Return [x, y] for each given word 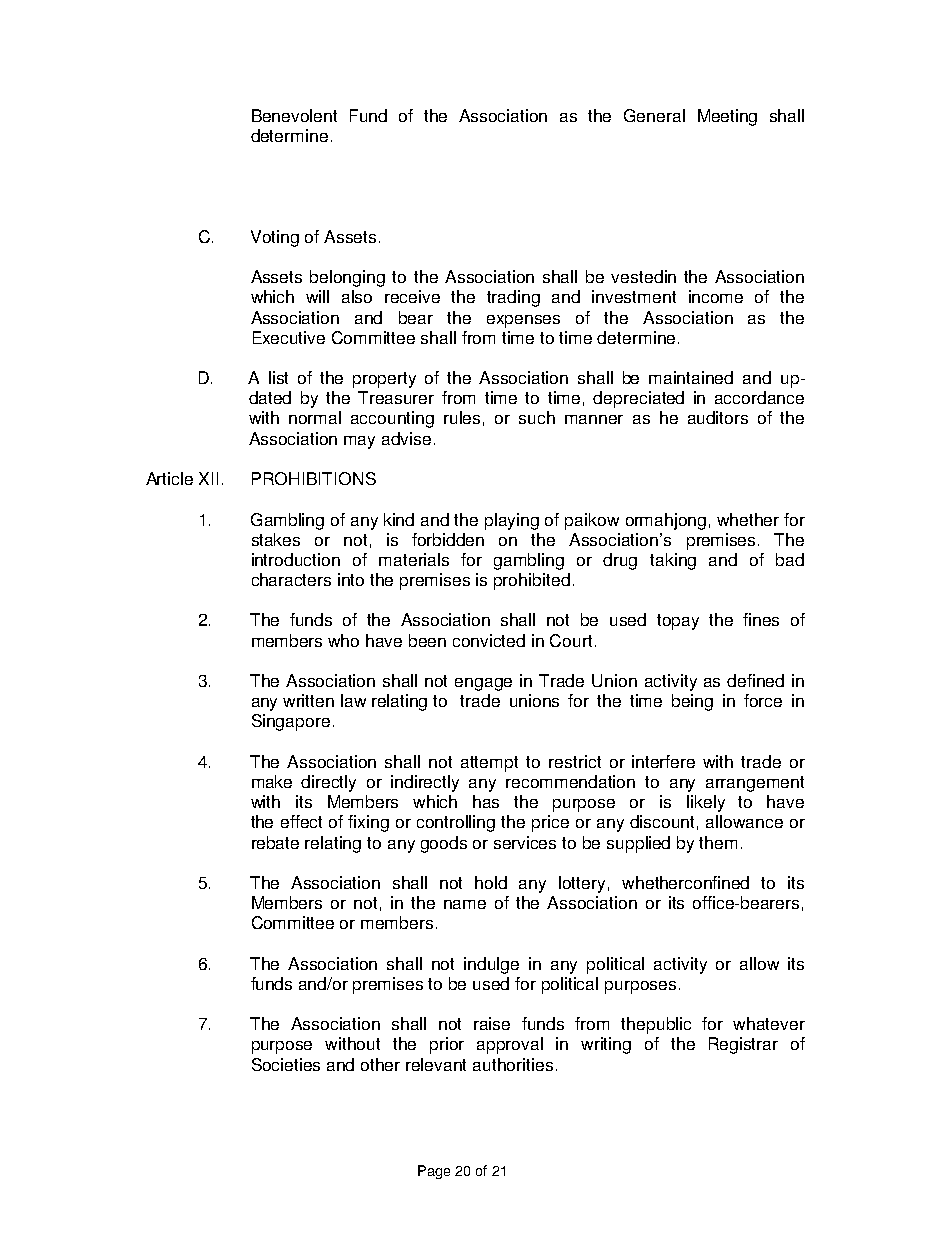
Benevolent [294, 115]
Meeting [727, 117]
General [654, 115]
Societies [286, 1064]
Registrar [743, 1045]
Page [434, 1172]
